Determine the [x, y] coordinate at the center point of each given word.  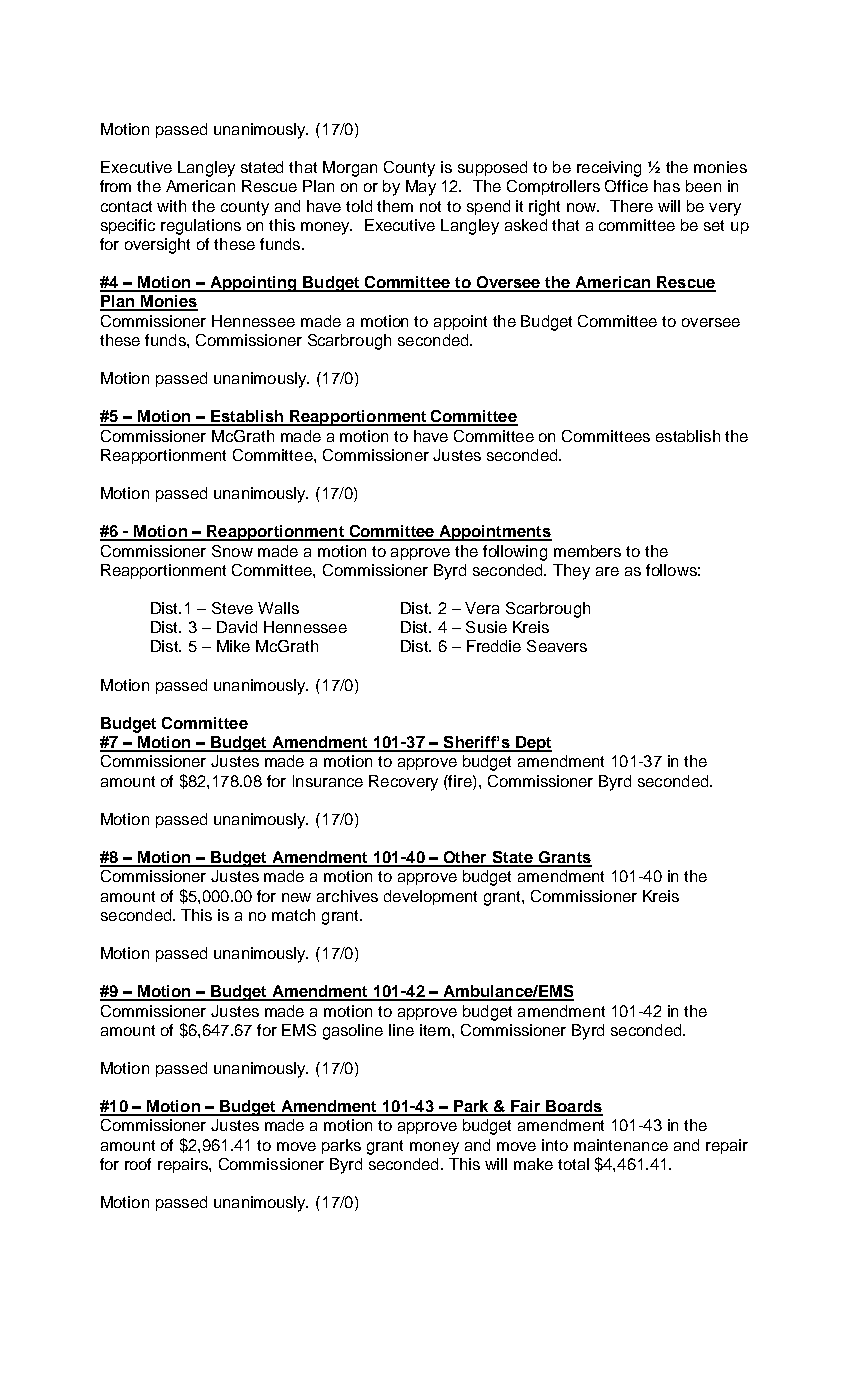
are [607, 571]
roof [138, 1164]
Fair [526, 1107]
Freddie [494, 646]
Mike [233, 646]
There [631, 206]
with [171, 206]
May [421, 188]
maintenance [621, 1145]
